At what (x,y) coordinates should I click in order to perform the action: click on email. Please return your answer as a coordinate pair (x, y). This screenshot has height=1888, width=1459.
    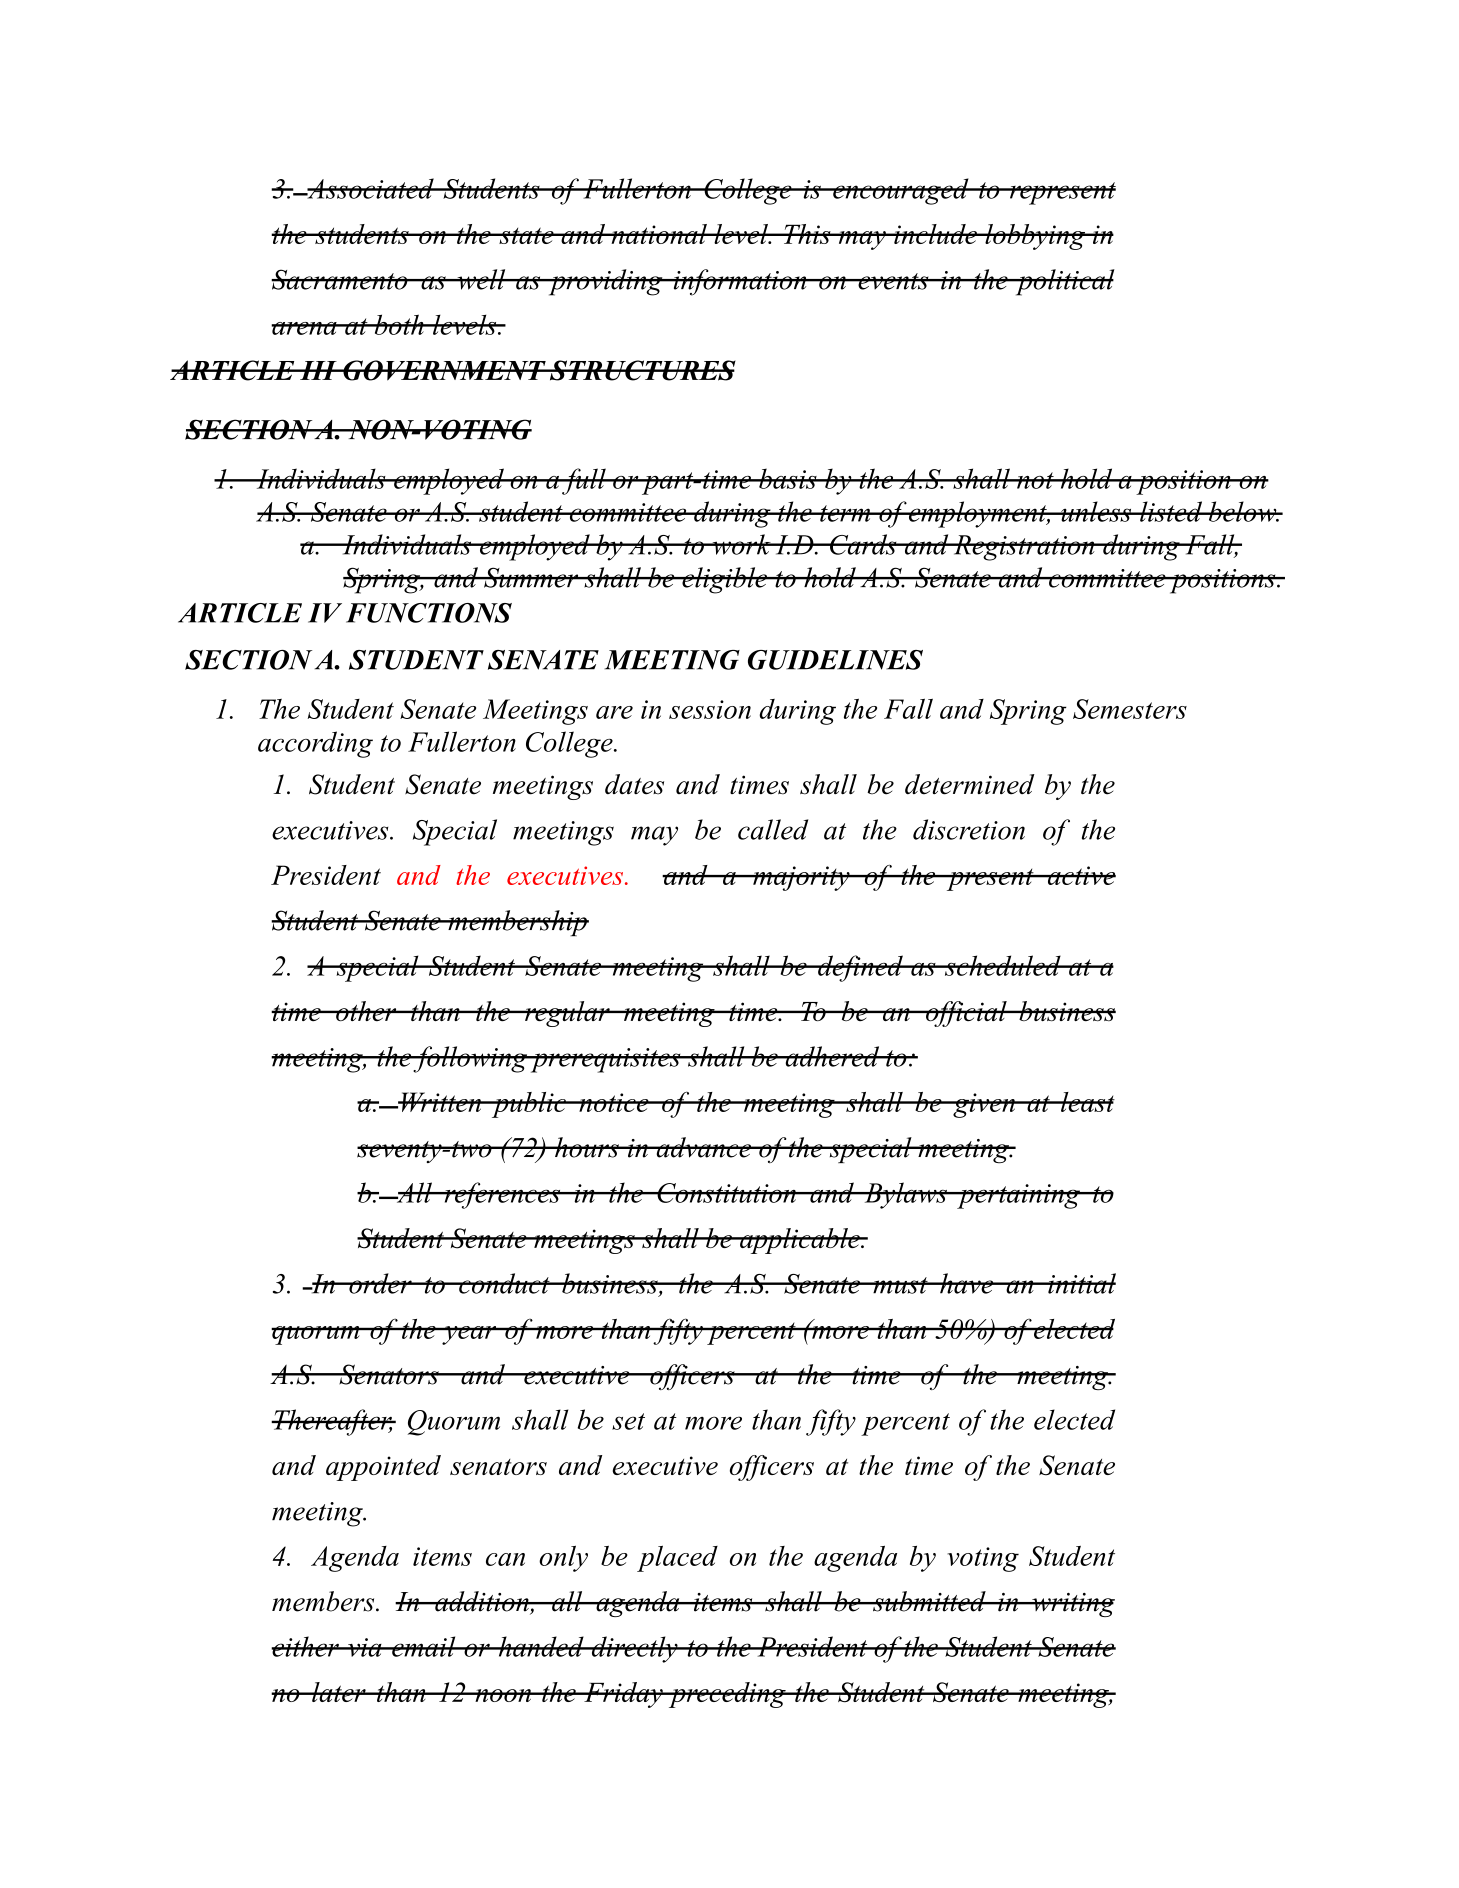
    Looking at the image, I should click on (424, 1646).
